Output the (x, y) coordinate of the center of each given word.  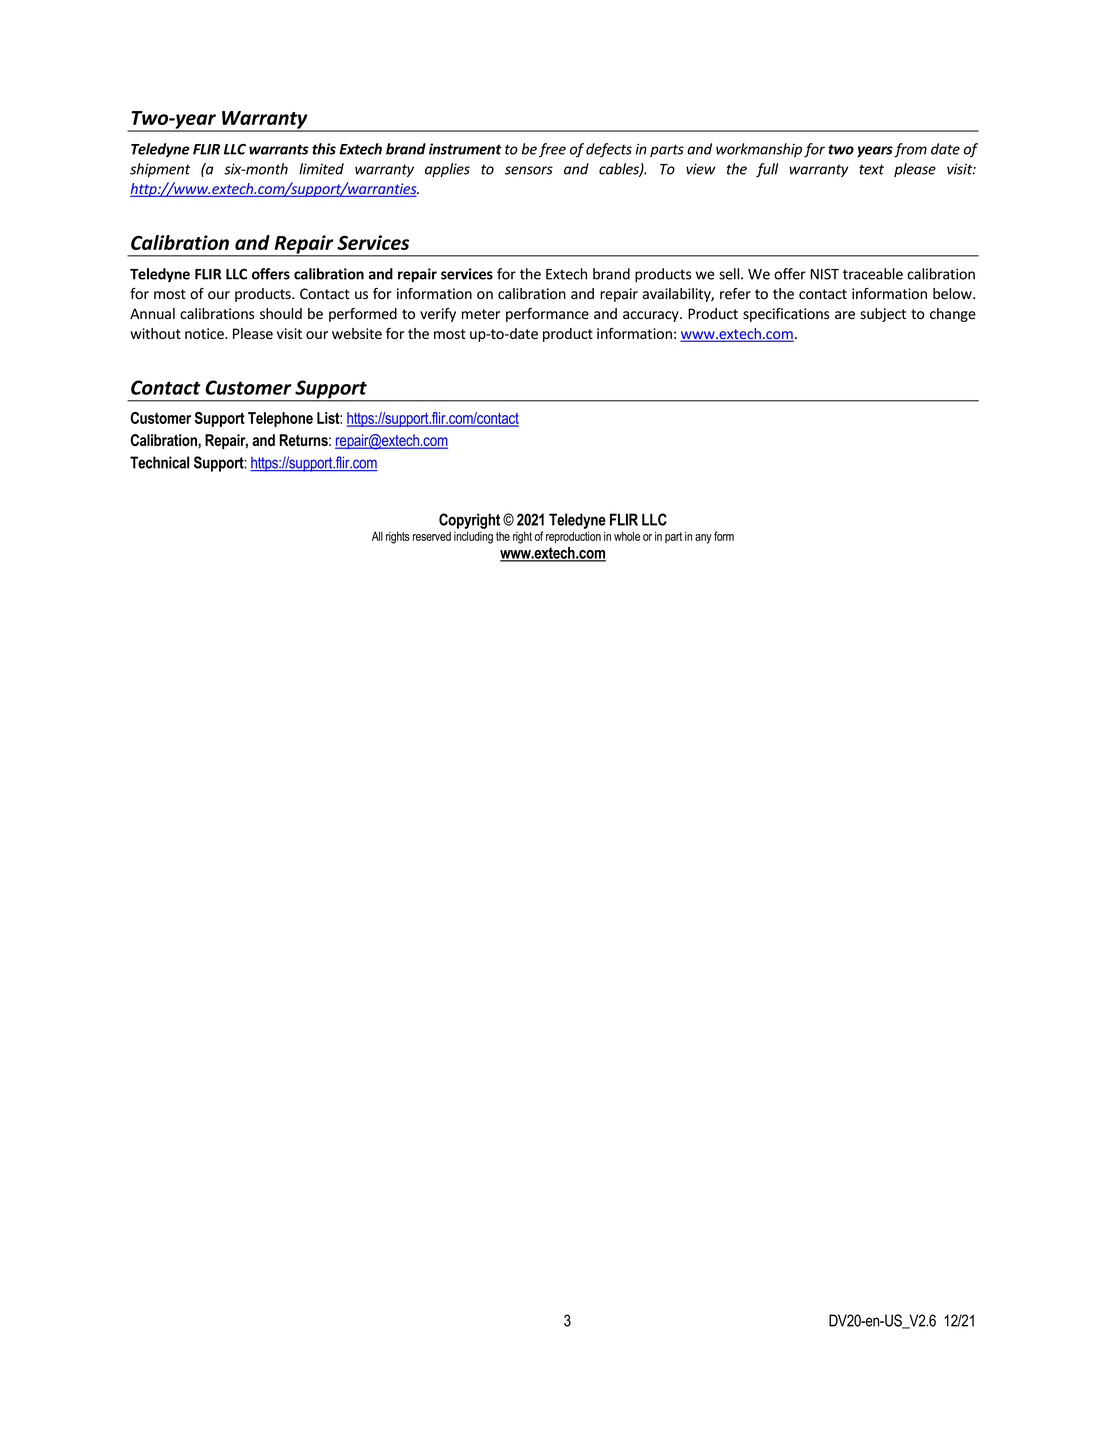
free (552, 150)
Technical (159, 462)
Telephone (280, 419)
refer (735, 294)
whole (627, 536)
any (703, 539)
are (845, 315)
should (281, 314)
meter (481, 314)
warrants (279, 149)
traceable (873, 274)
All (377, 536)
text (871, 169)
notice (205, 333)
